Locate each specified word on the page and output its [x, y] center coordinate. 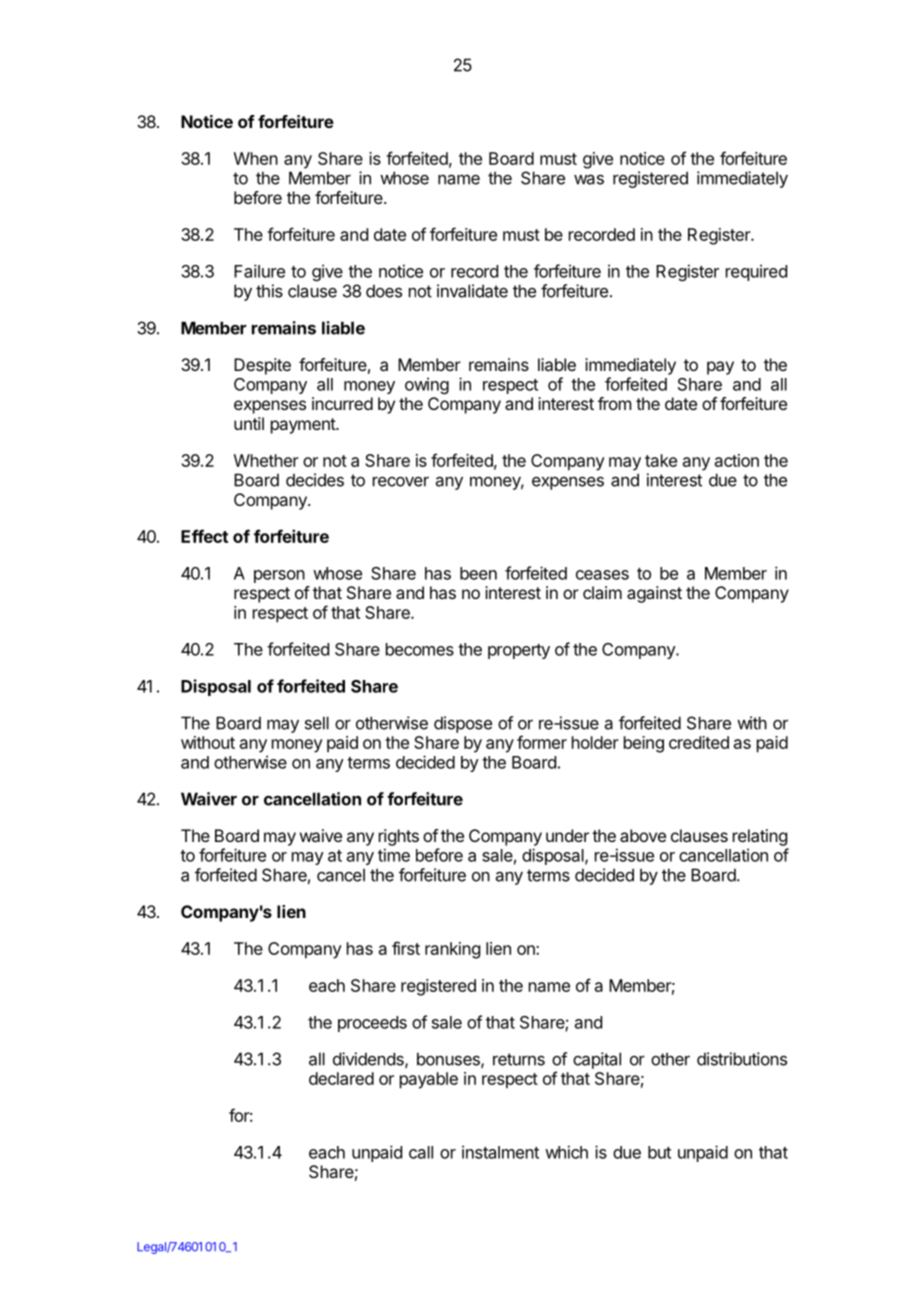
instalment [500, 1152]
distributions [742, 1059]
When [256, 158]
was [589, 179]
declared [341, 1078]
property [519, 651]
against [654, 594]
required [756, 272]
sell [317, 723]
